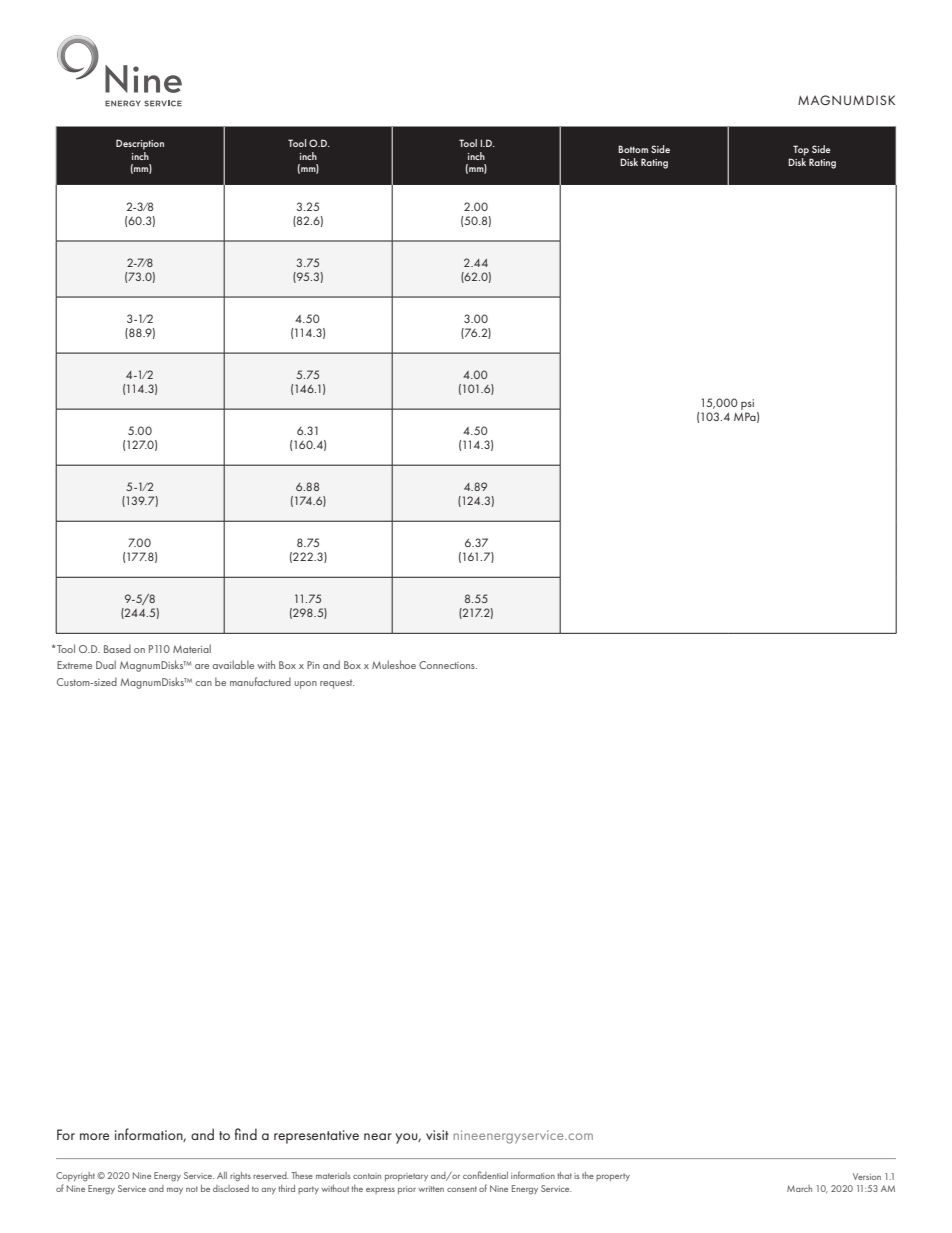 The width and height of the screenshot is (952, 1233). What do you see at coordinates (175, 1191) in the screenshot?
I see `may` at bounding box center [175, 1191].
